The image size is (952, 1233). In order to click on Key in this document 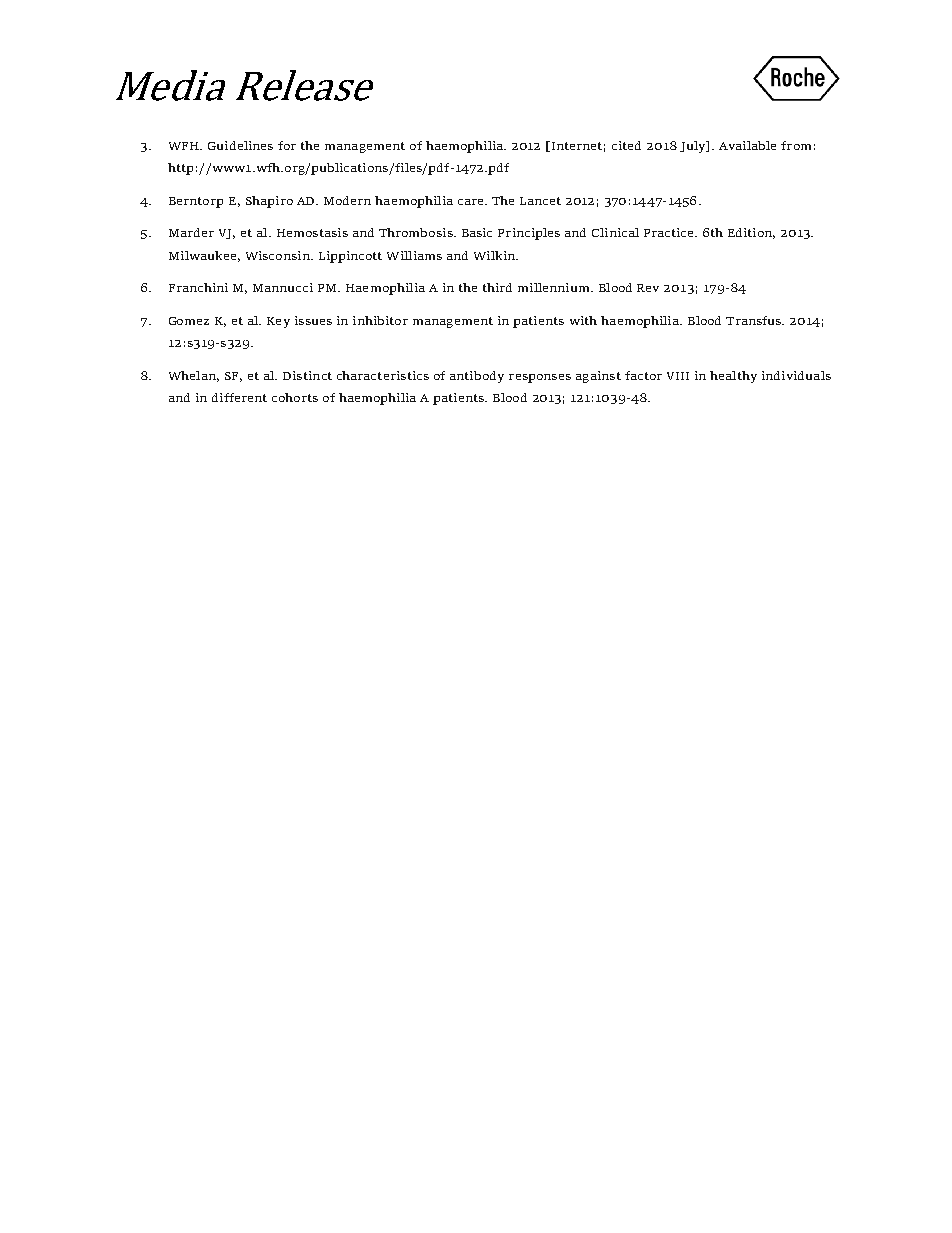, I will do `click(278, 322)`.
